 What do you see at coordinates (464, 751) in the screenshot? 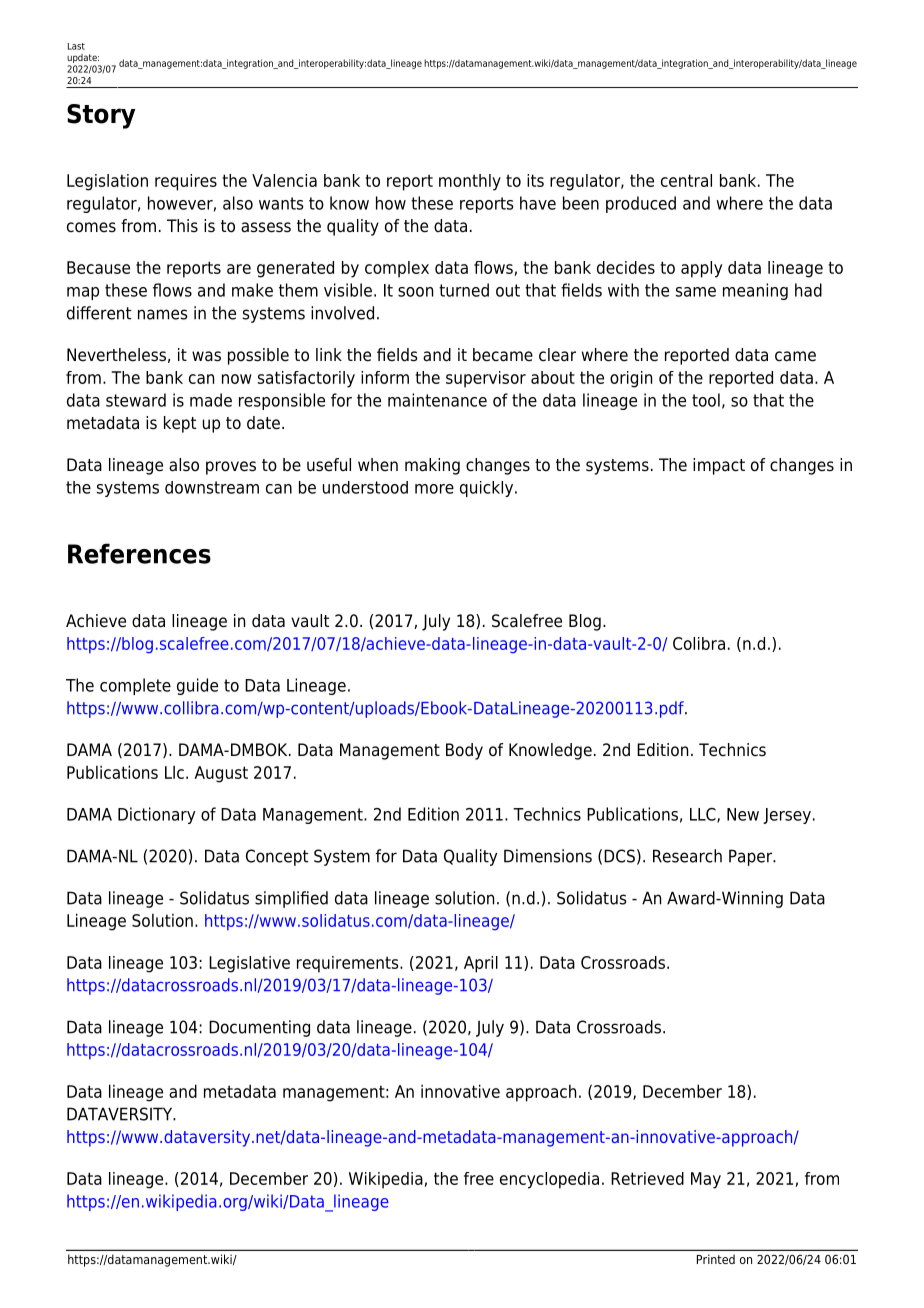
I see `Body` at bounding box center [464, 751].
